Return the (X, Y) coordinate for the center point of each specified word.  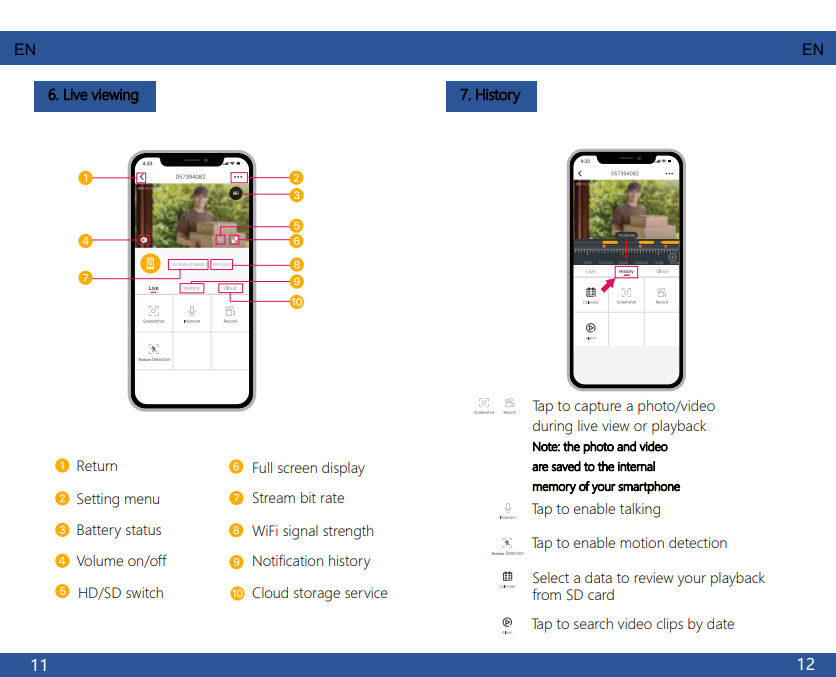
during (552, 427)
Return (97, 465)
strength (348, 532)
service (366, 592)
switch (144, 592)
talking (640, 510)
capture (598, 408)
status (143, 530)
